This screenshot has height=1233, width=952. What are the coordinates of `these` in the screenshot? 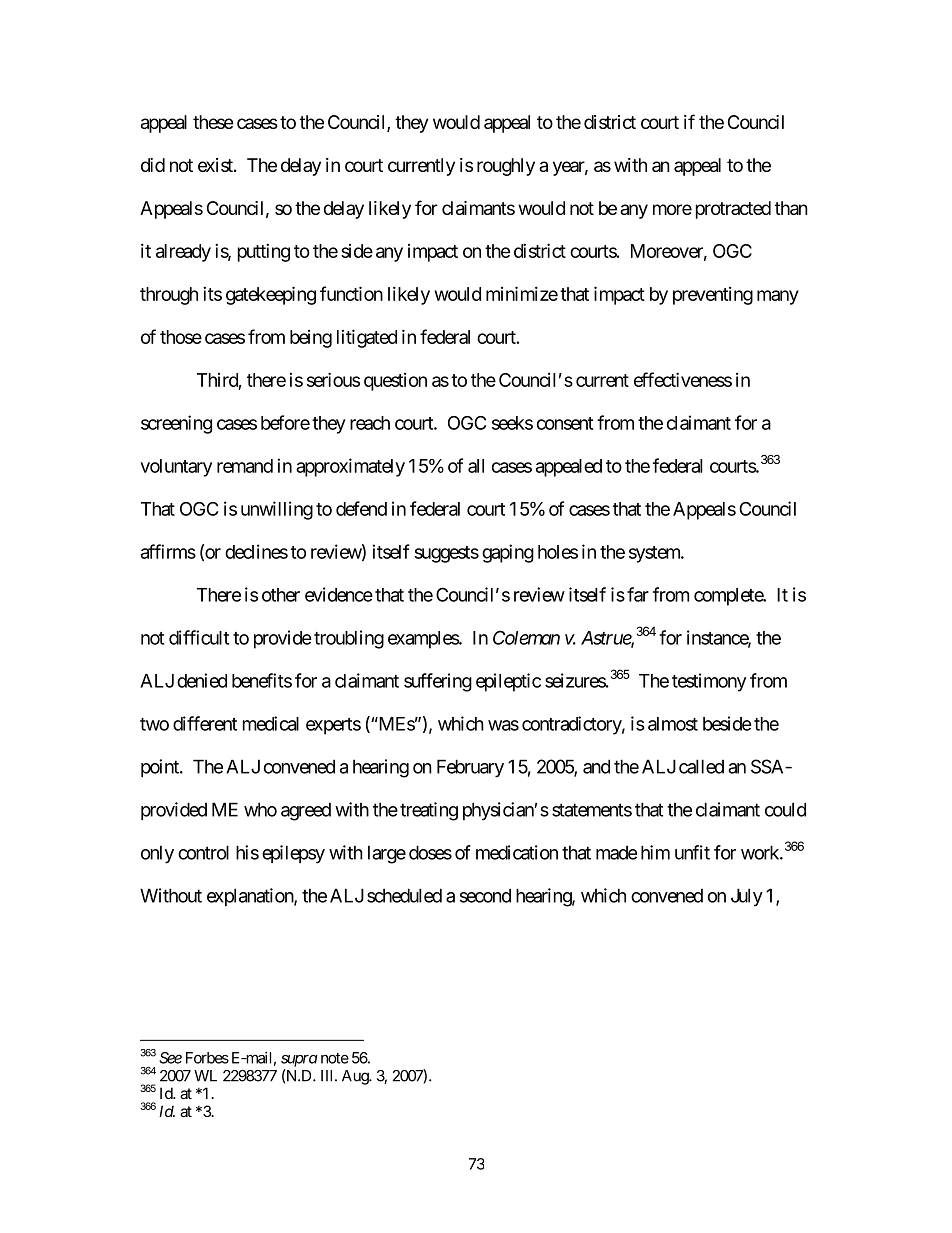 It's located at (213, 122).
